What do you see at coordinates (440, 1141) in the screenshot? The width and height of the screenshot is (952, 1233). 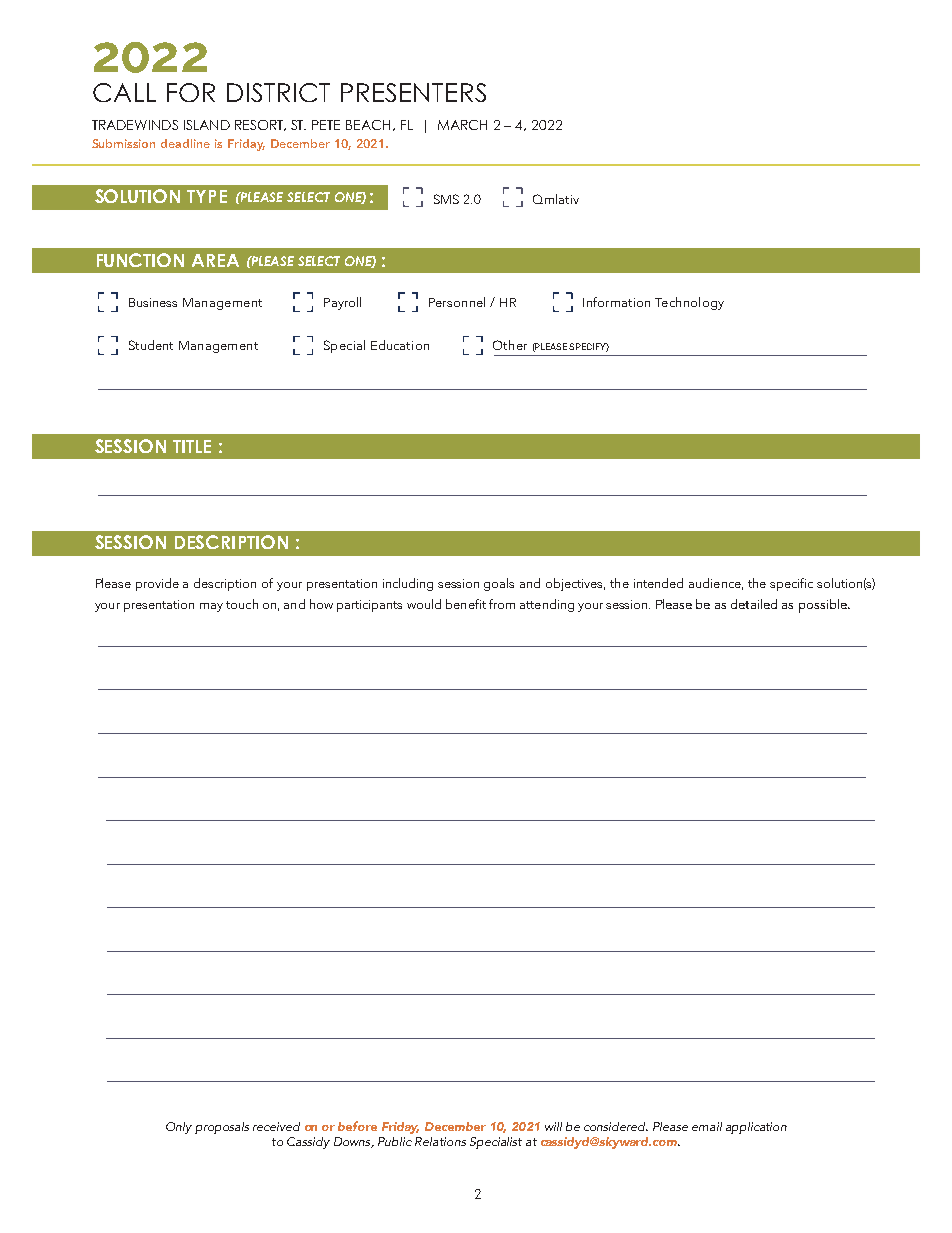 I see `Relations` at bounding box center [440, 1141].
